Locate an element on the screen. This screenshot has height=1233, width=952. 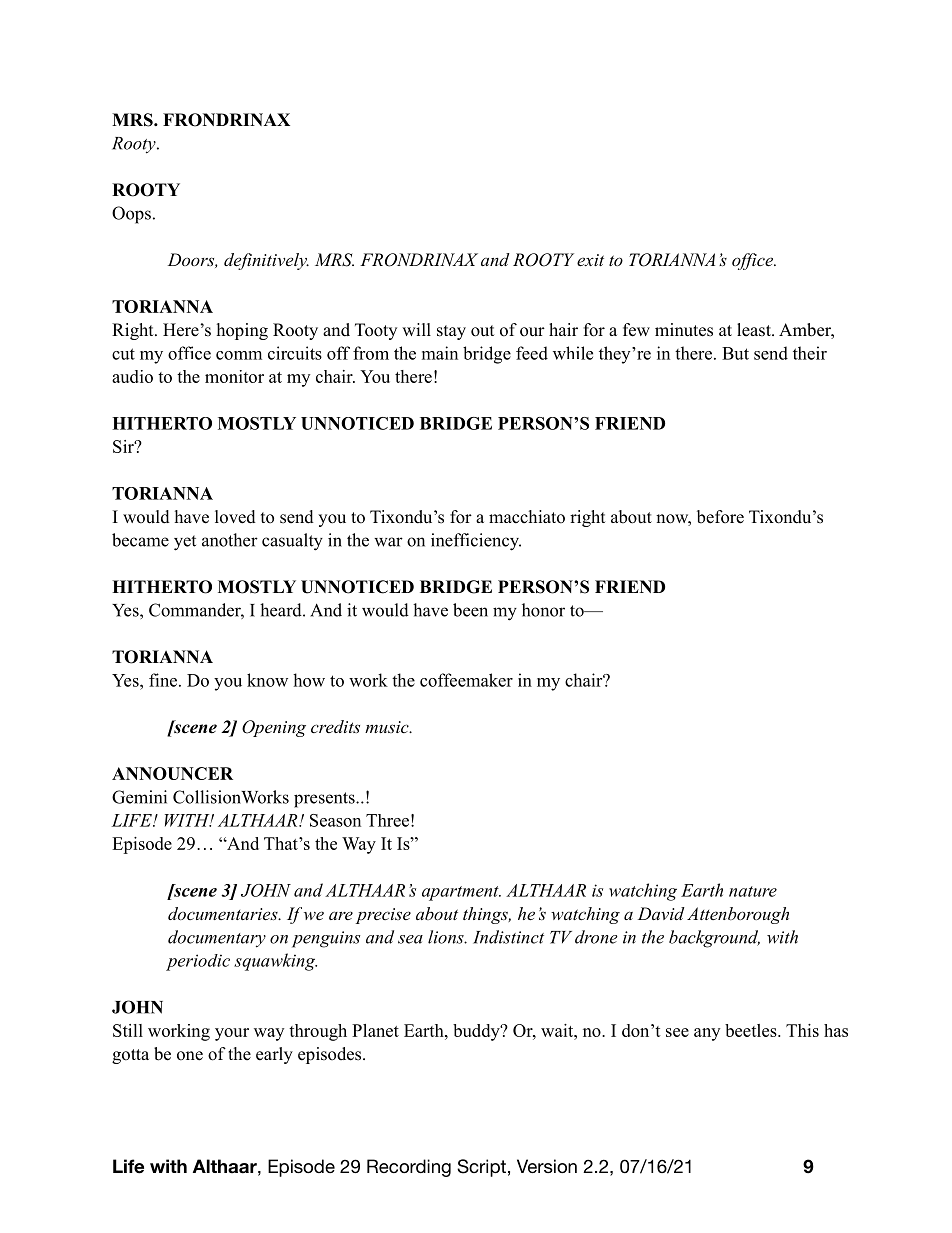
least is located at coordinates (755, 330).
